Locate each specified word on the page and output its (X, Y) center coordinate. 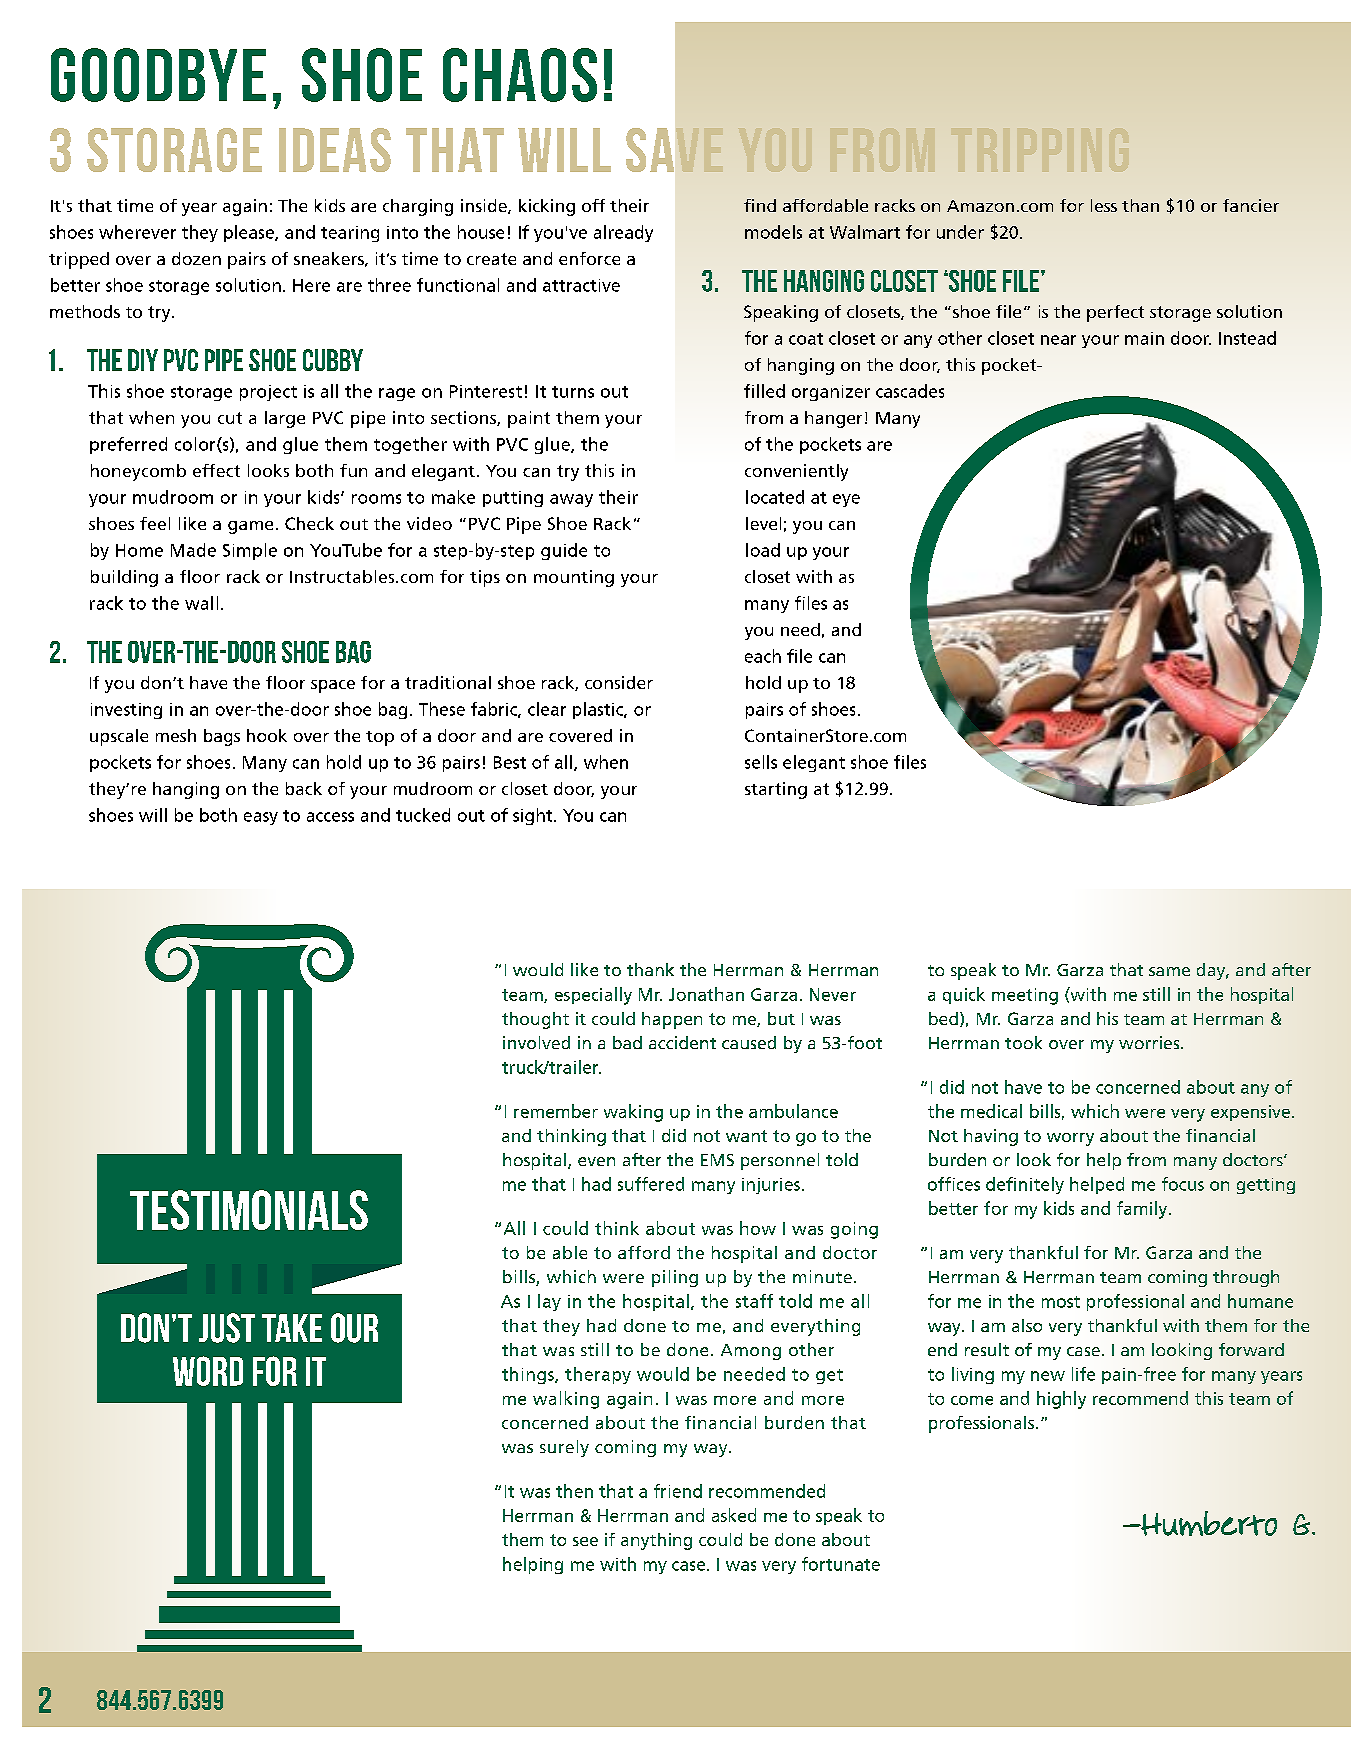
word (208, 1371)
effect (216, 470)
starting (776, 790)
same (1169, 971)
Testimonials (249, 1210)
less (1104, 205)
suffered (651, 1184)
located (775, 497)
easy (261, 818)
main (1144, 338)
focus (1183, 1184)
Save (674, 150)
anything (656, 1541)
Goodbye (158, 75)
